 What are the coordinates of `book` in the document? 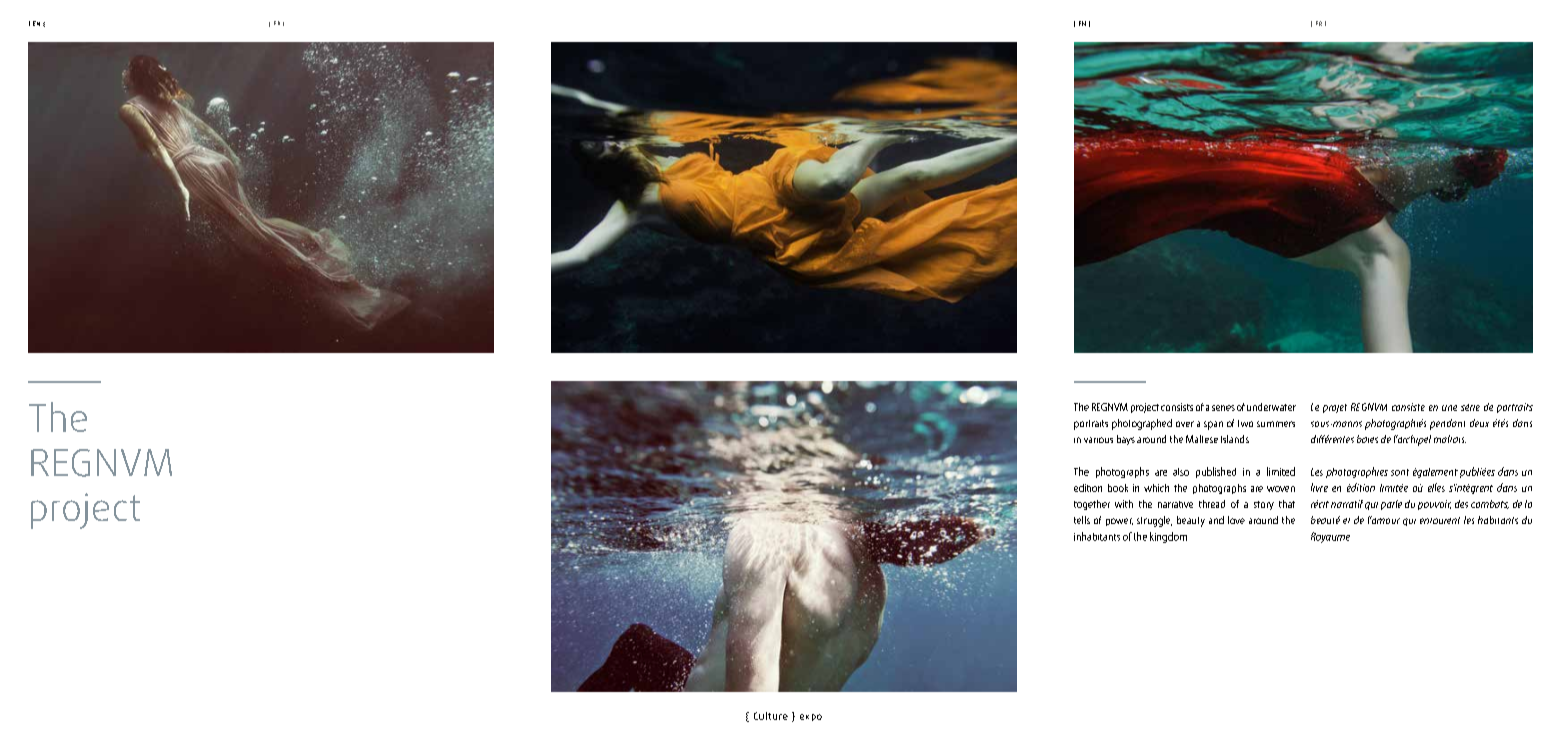 It's located at (1118, 488).
